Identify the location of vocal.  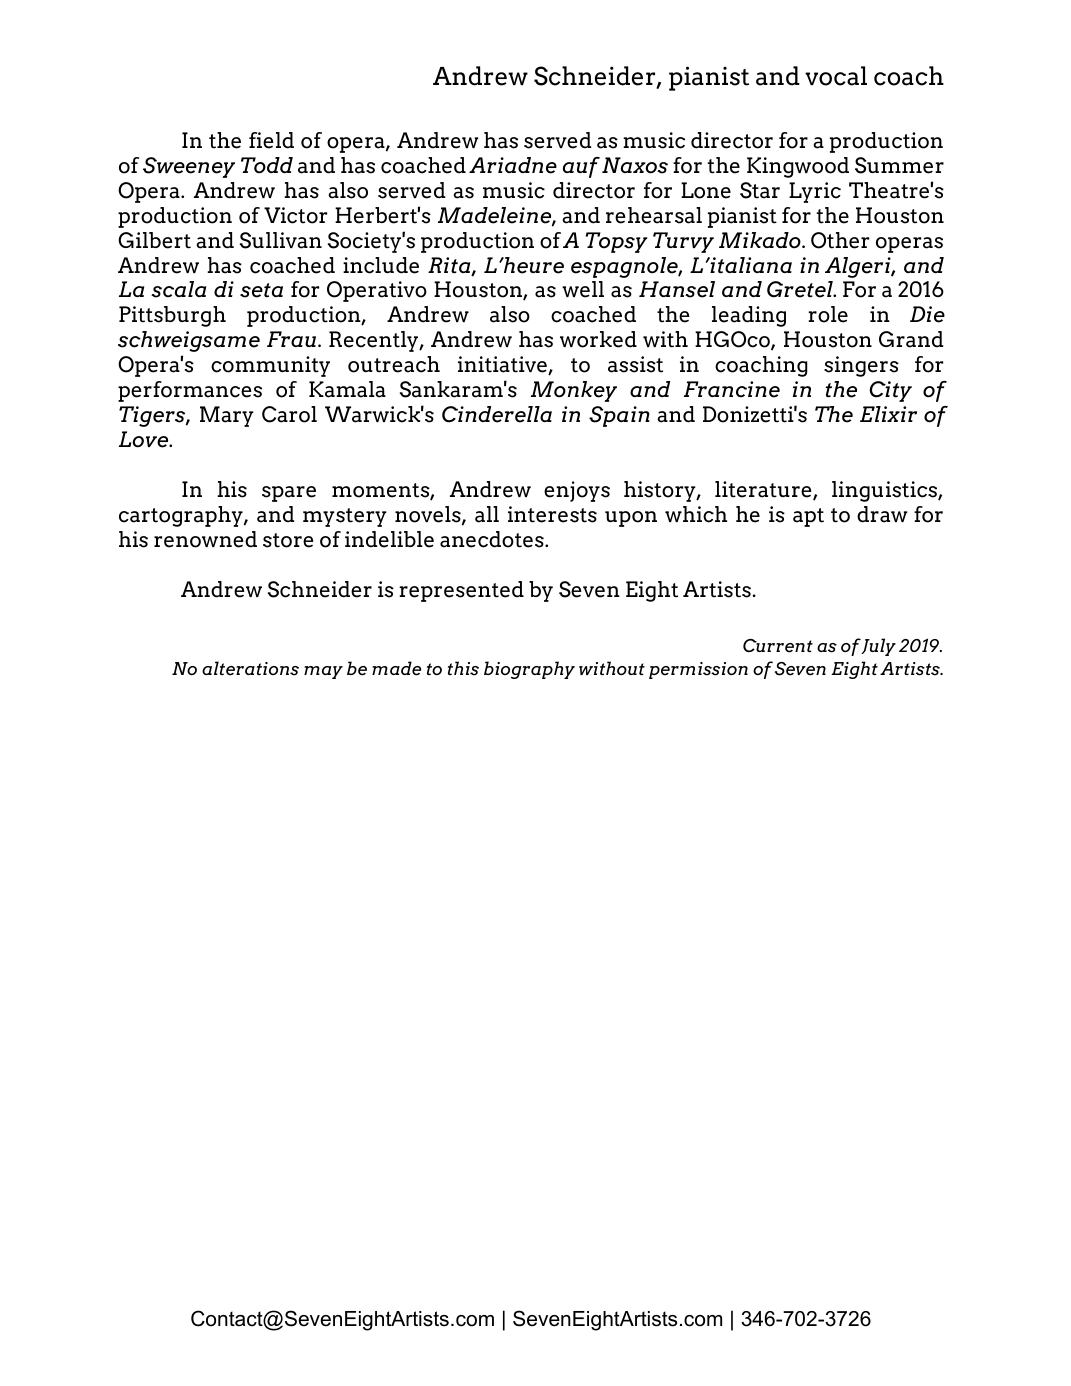
(836, 76).
